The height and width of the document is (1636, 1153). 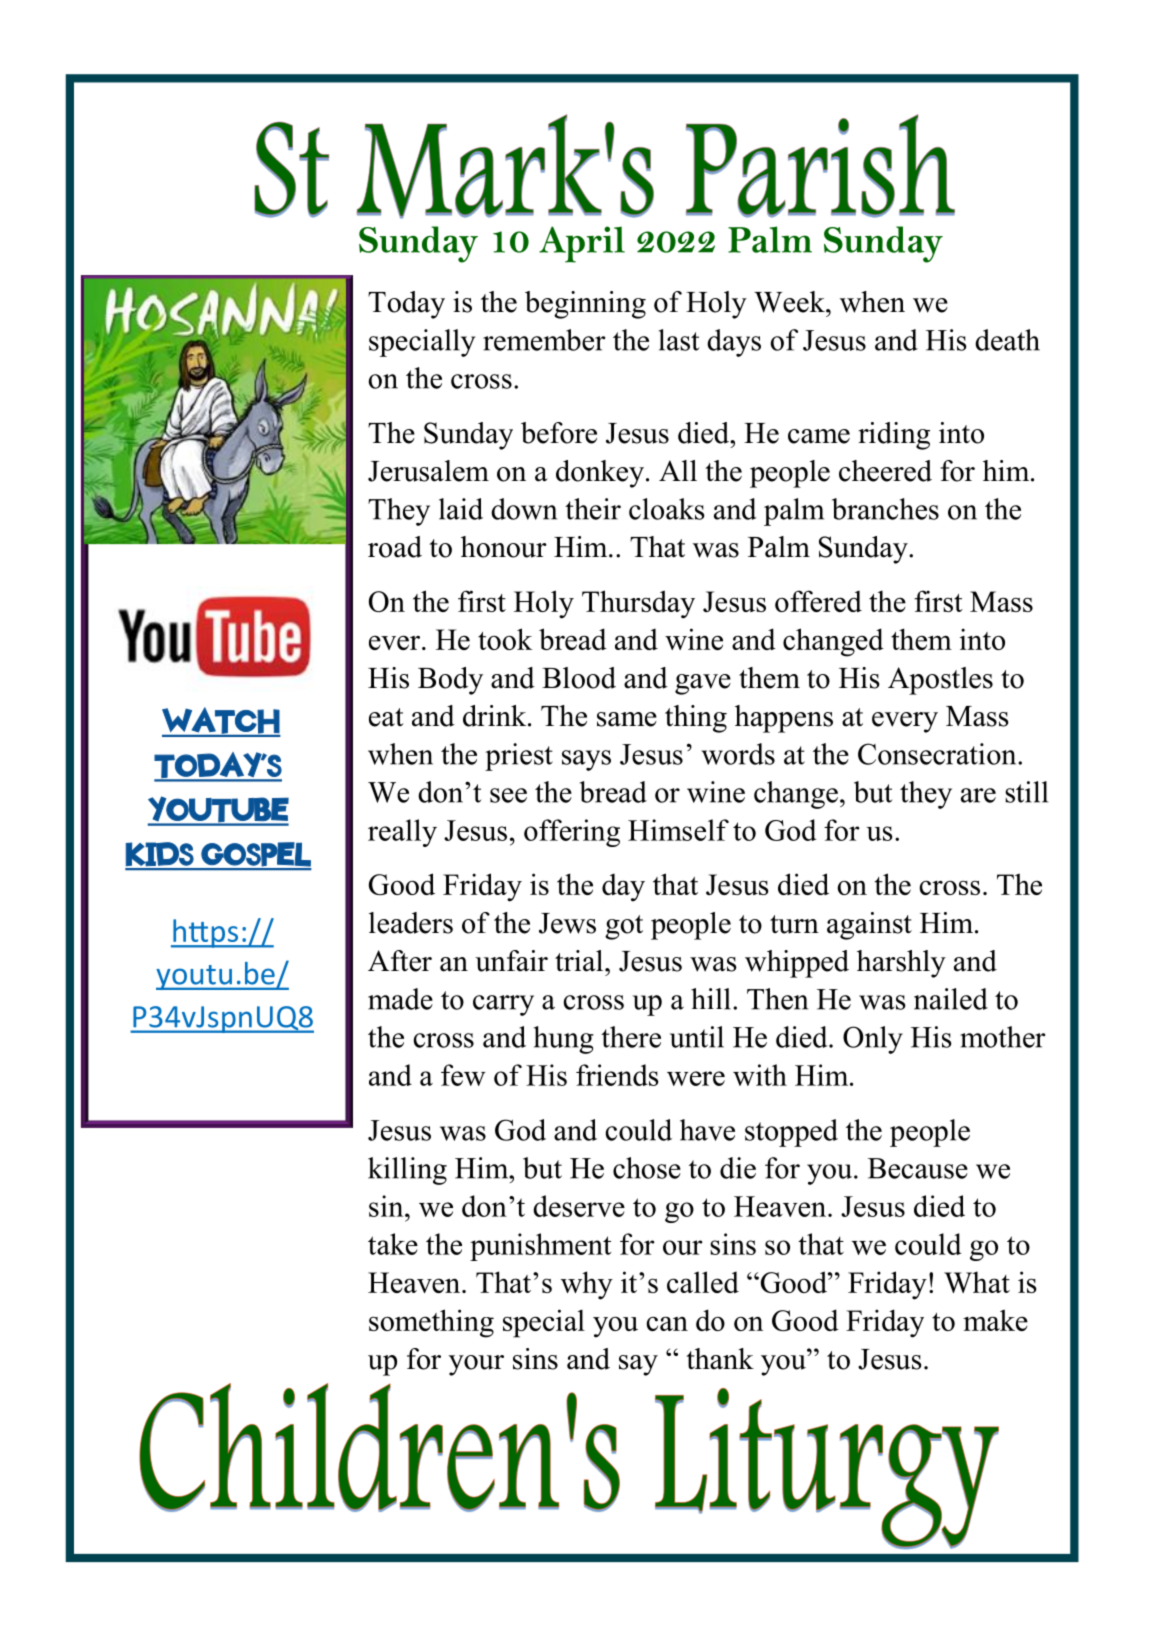 I want to click on are, so click(x=978, y=795).
